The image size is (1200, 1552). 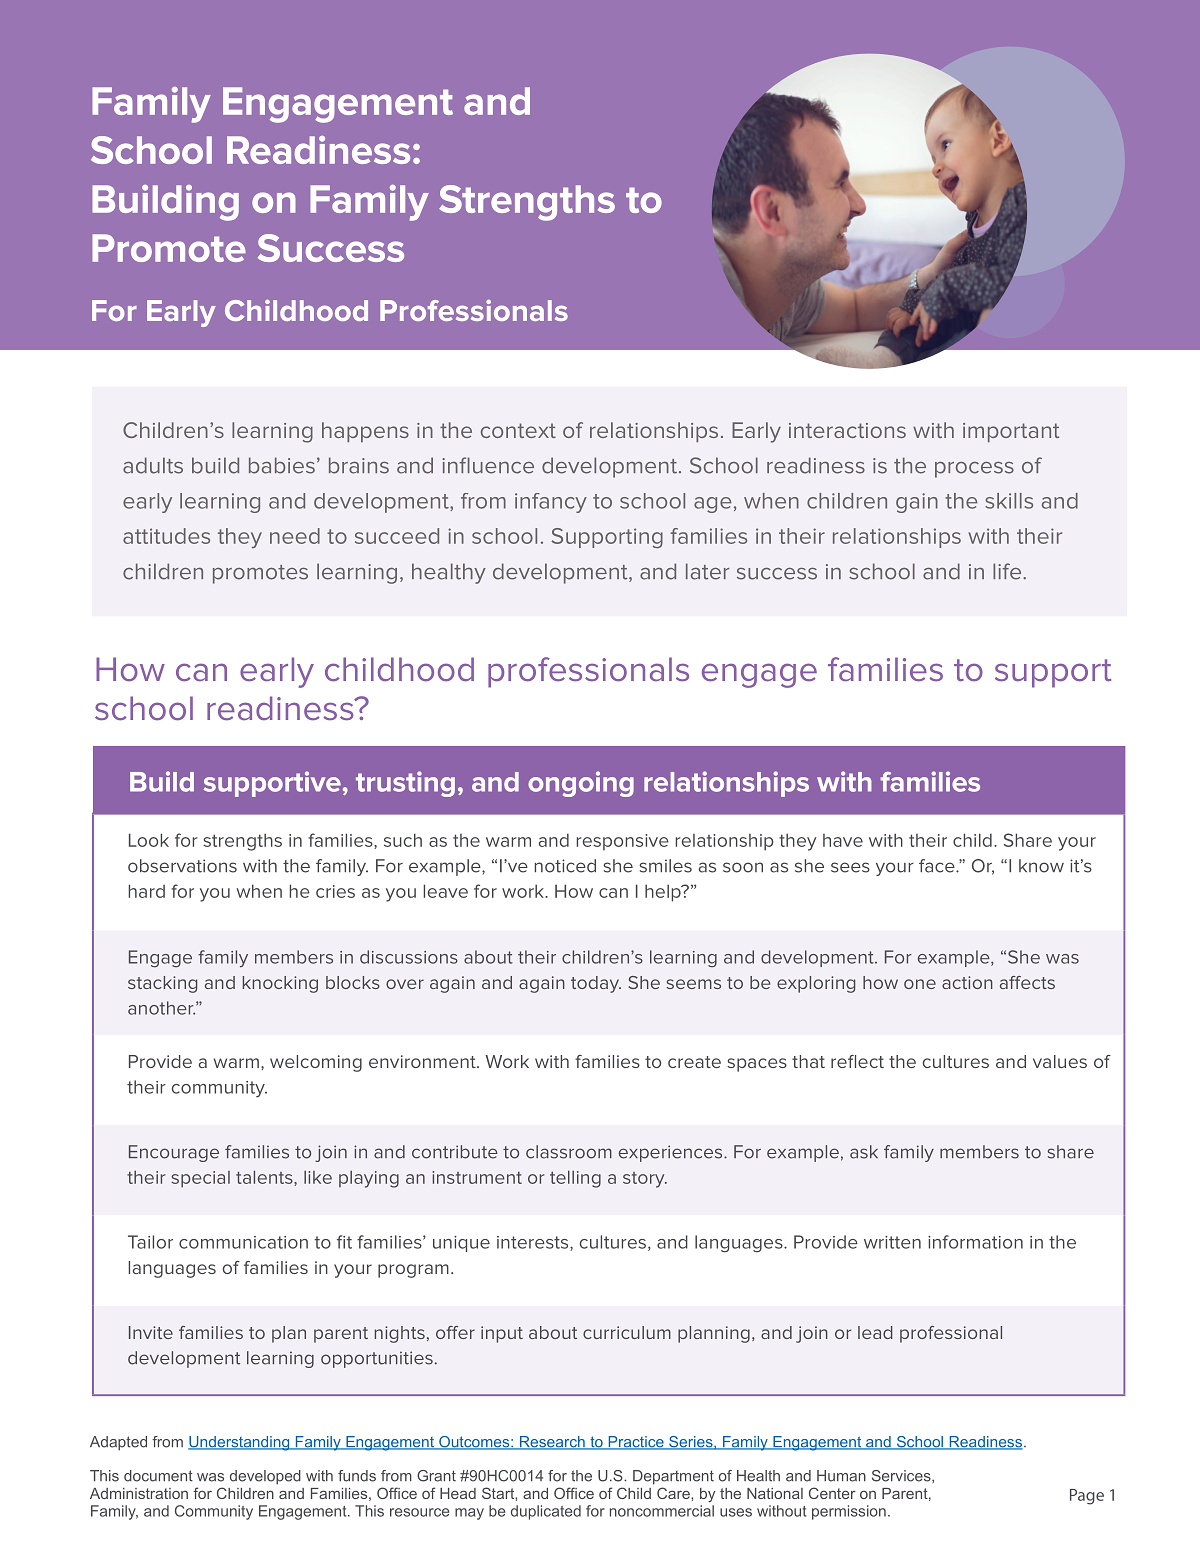 What do you see at coordinates (265, 1477) in the page?
I see `developed` at bounding box center [265, 1477].
